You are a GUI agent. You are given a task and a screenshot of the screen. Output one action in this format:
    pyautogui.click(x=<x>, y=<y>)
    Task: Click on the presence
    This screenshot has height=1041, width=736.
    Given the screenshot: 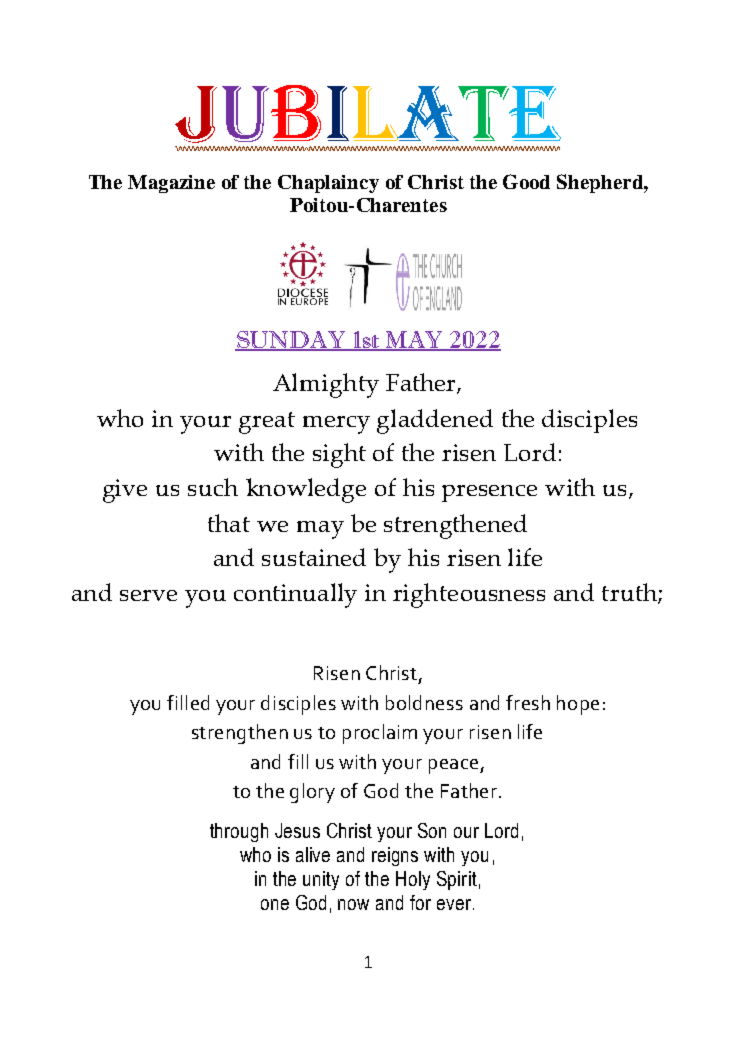 What is the action you would take?
    pyautogui.click(x=489, y=493)
